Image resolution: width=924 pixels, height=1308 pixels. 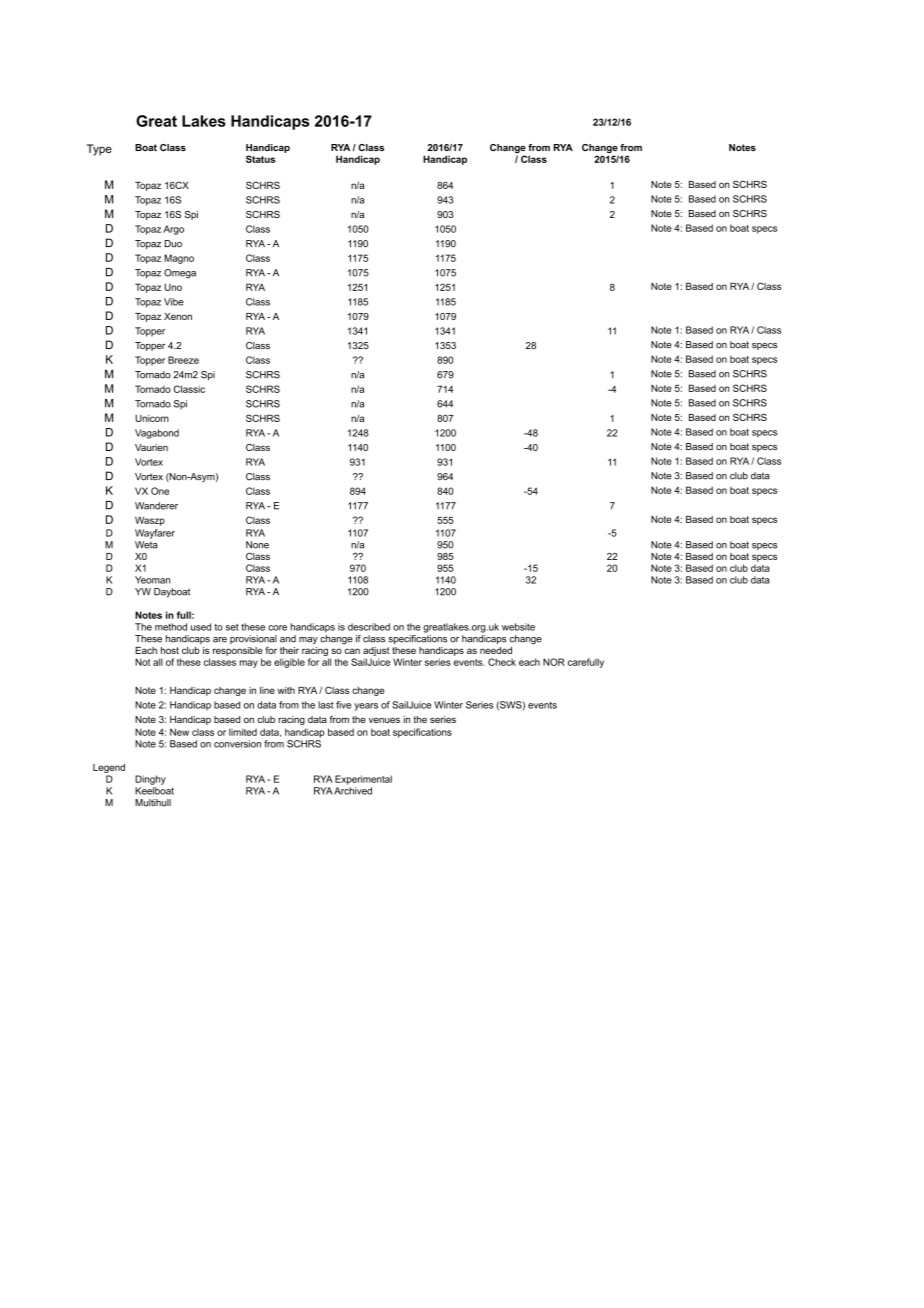 I want to click on Argo, so click(x=173, y=230).
